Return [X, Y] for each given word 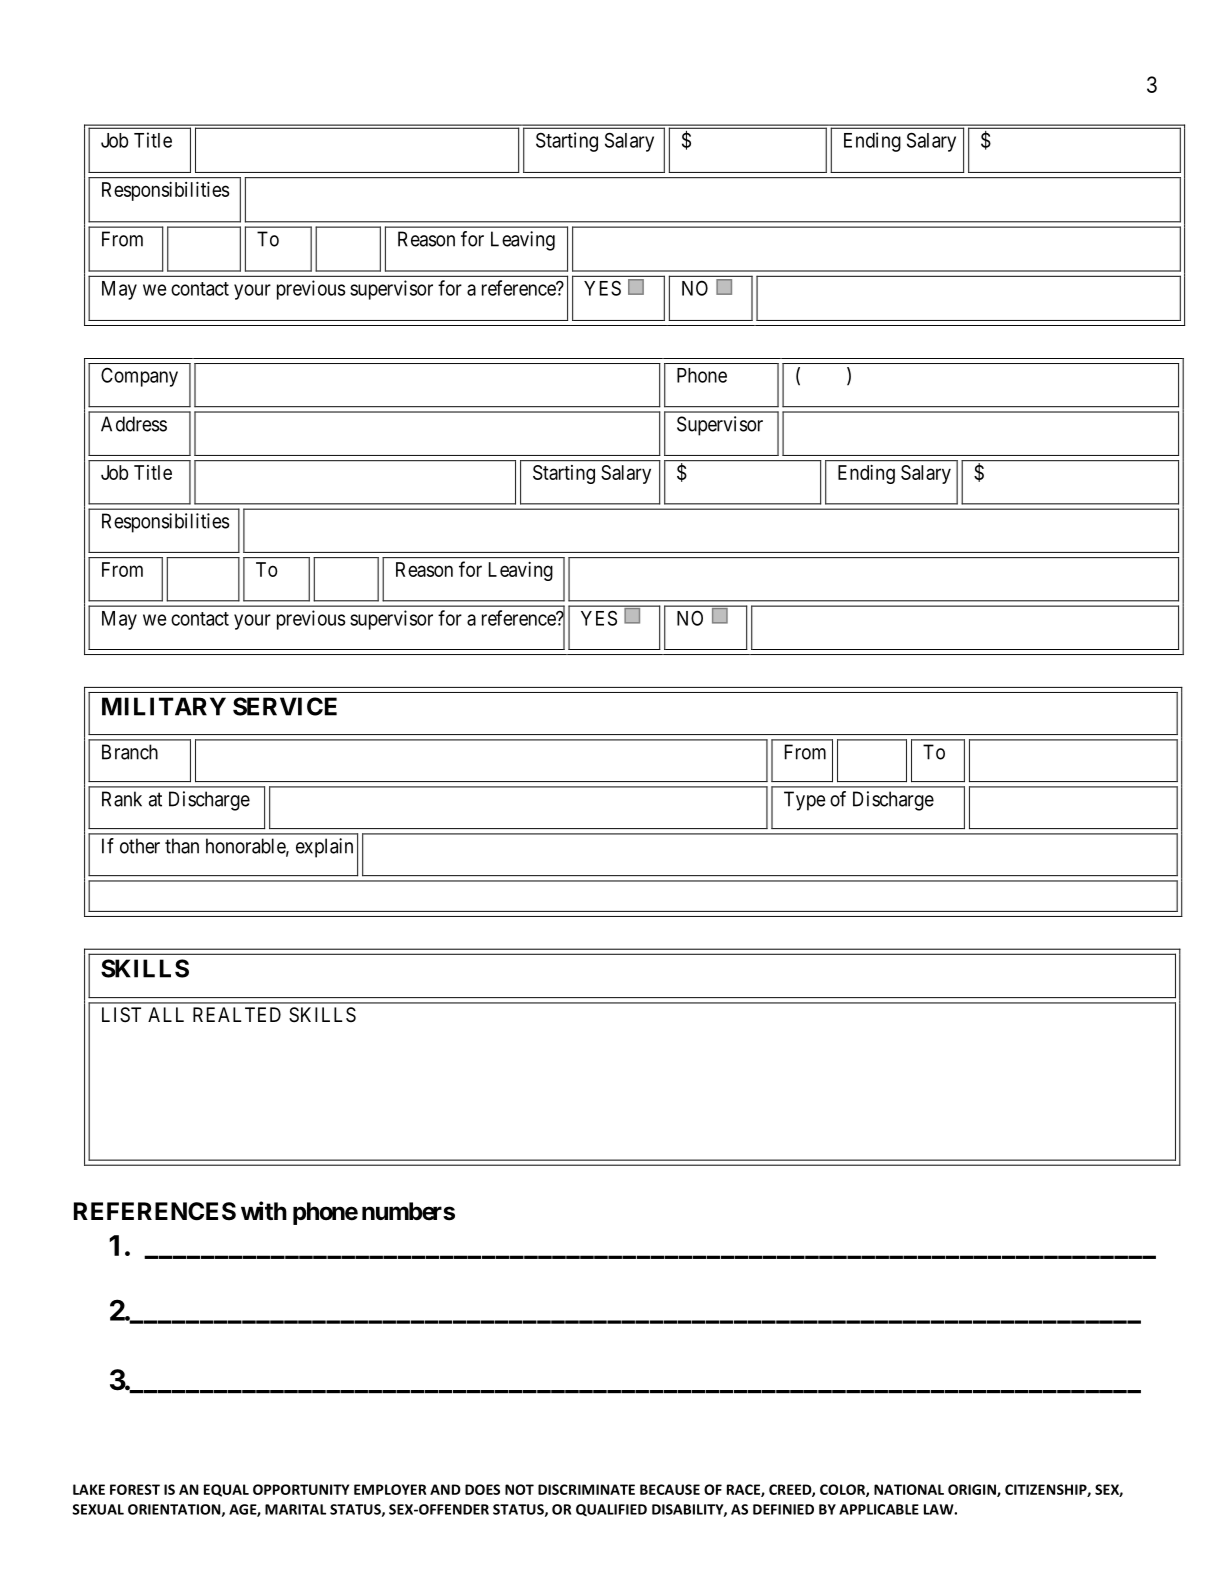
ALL [166, 1014]
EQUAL [226, 1490]
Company [139, 377]
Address [134, 424]
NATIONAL [909, 1489]
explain [324, 848]
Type [805, 801]
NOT [519, 1489]
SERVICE [285, 706]
